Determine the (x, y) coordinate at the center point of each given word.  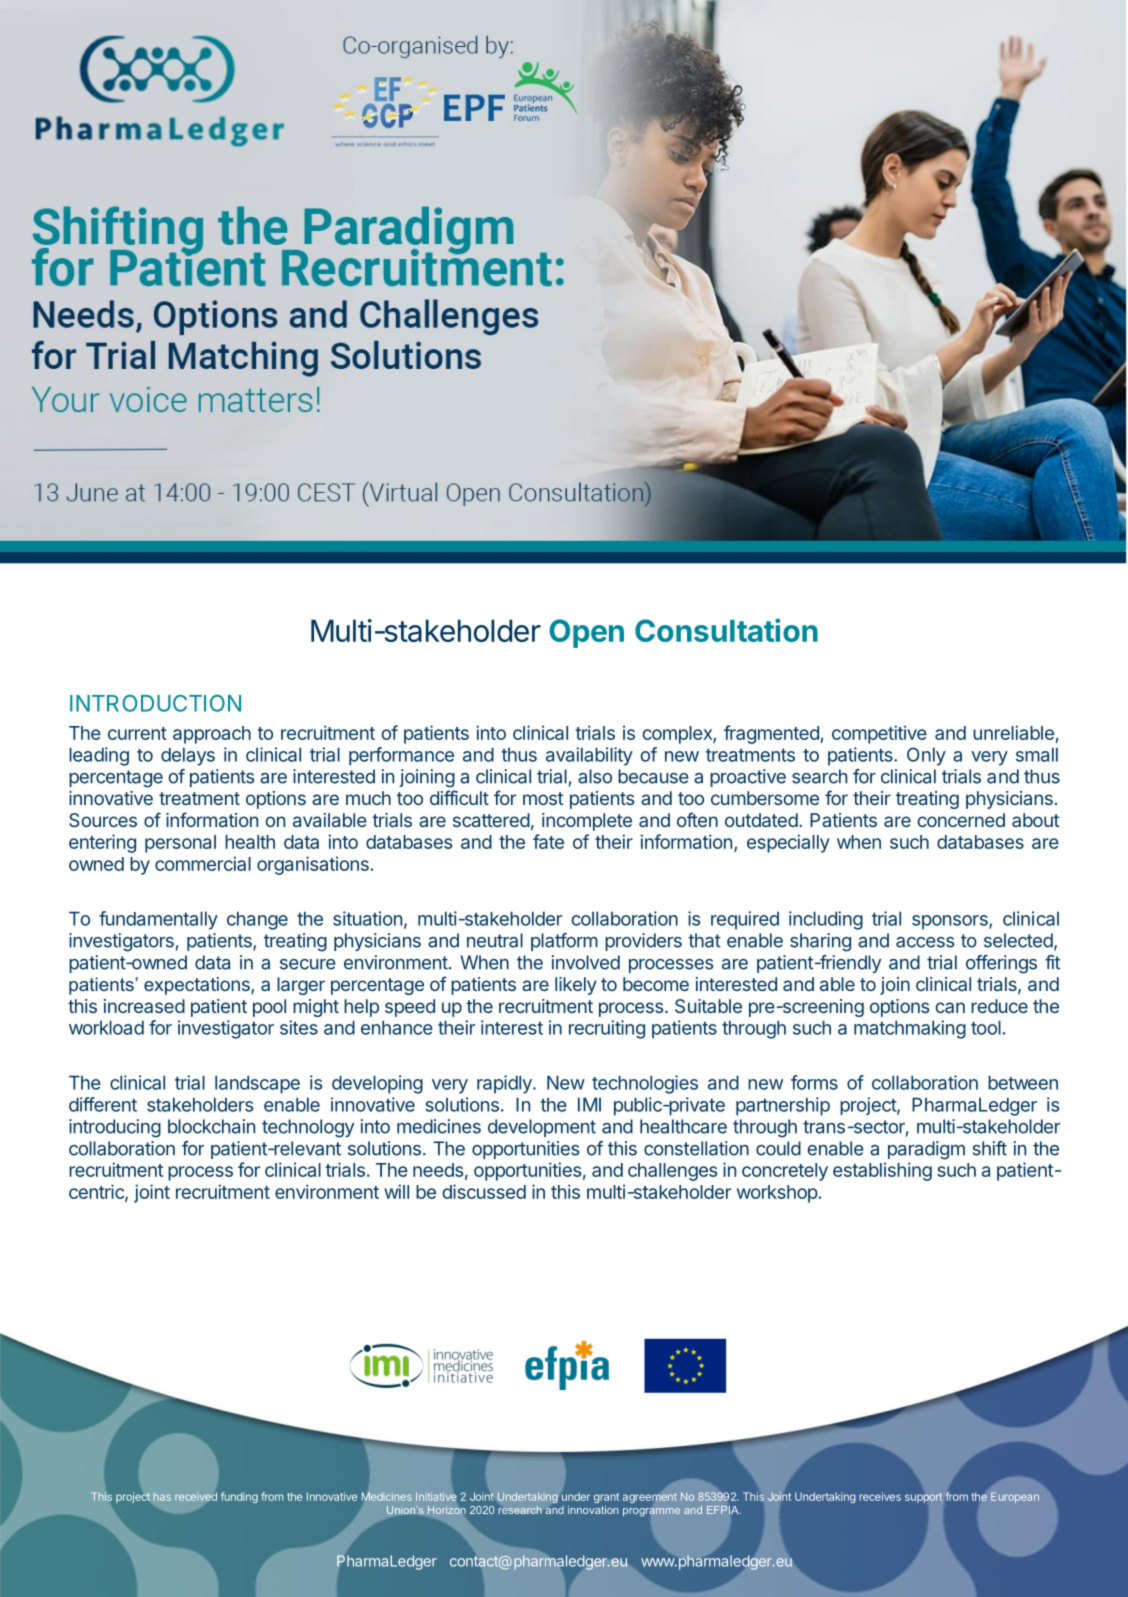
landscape (257, 1084)
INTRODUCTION (155, 703)
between (1023, 1082)
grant (606, 1498)
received (196, 1497)
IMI (589, 1104)
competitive (879, 734)
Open (586, 633)
